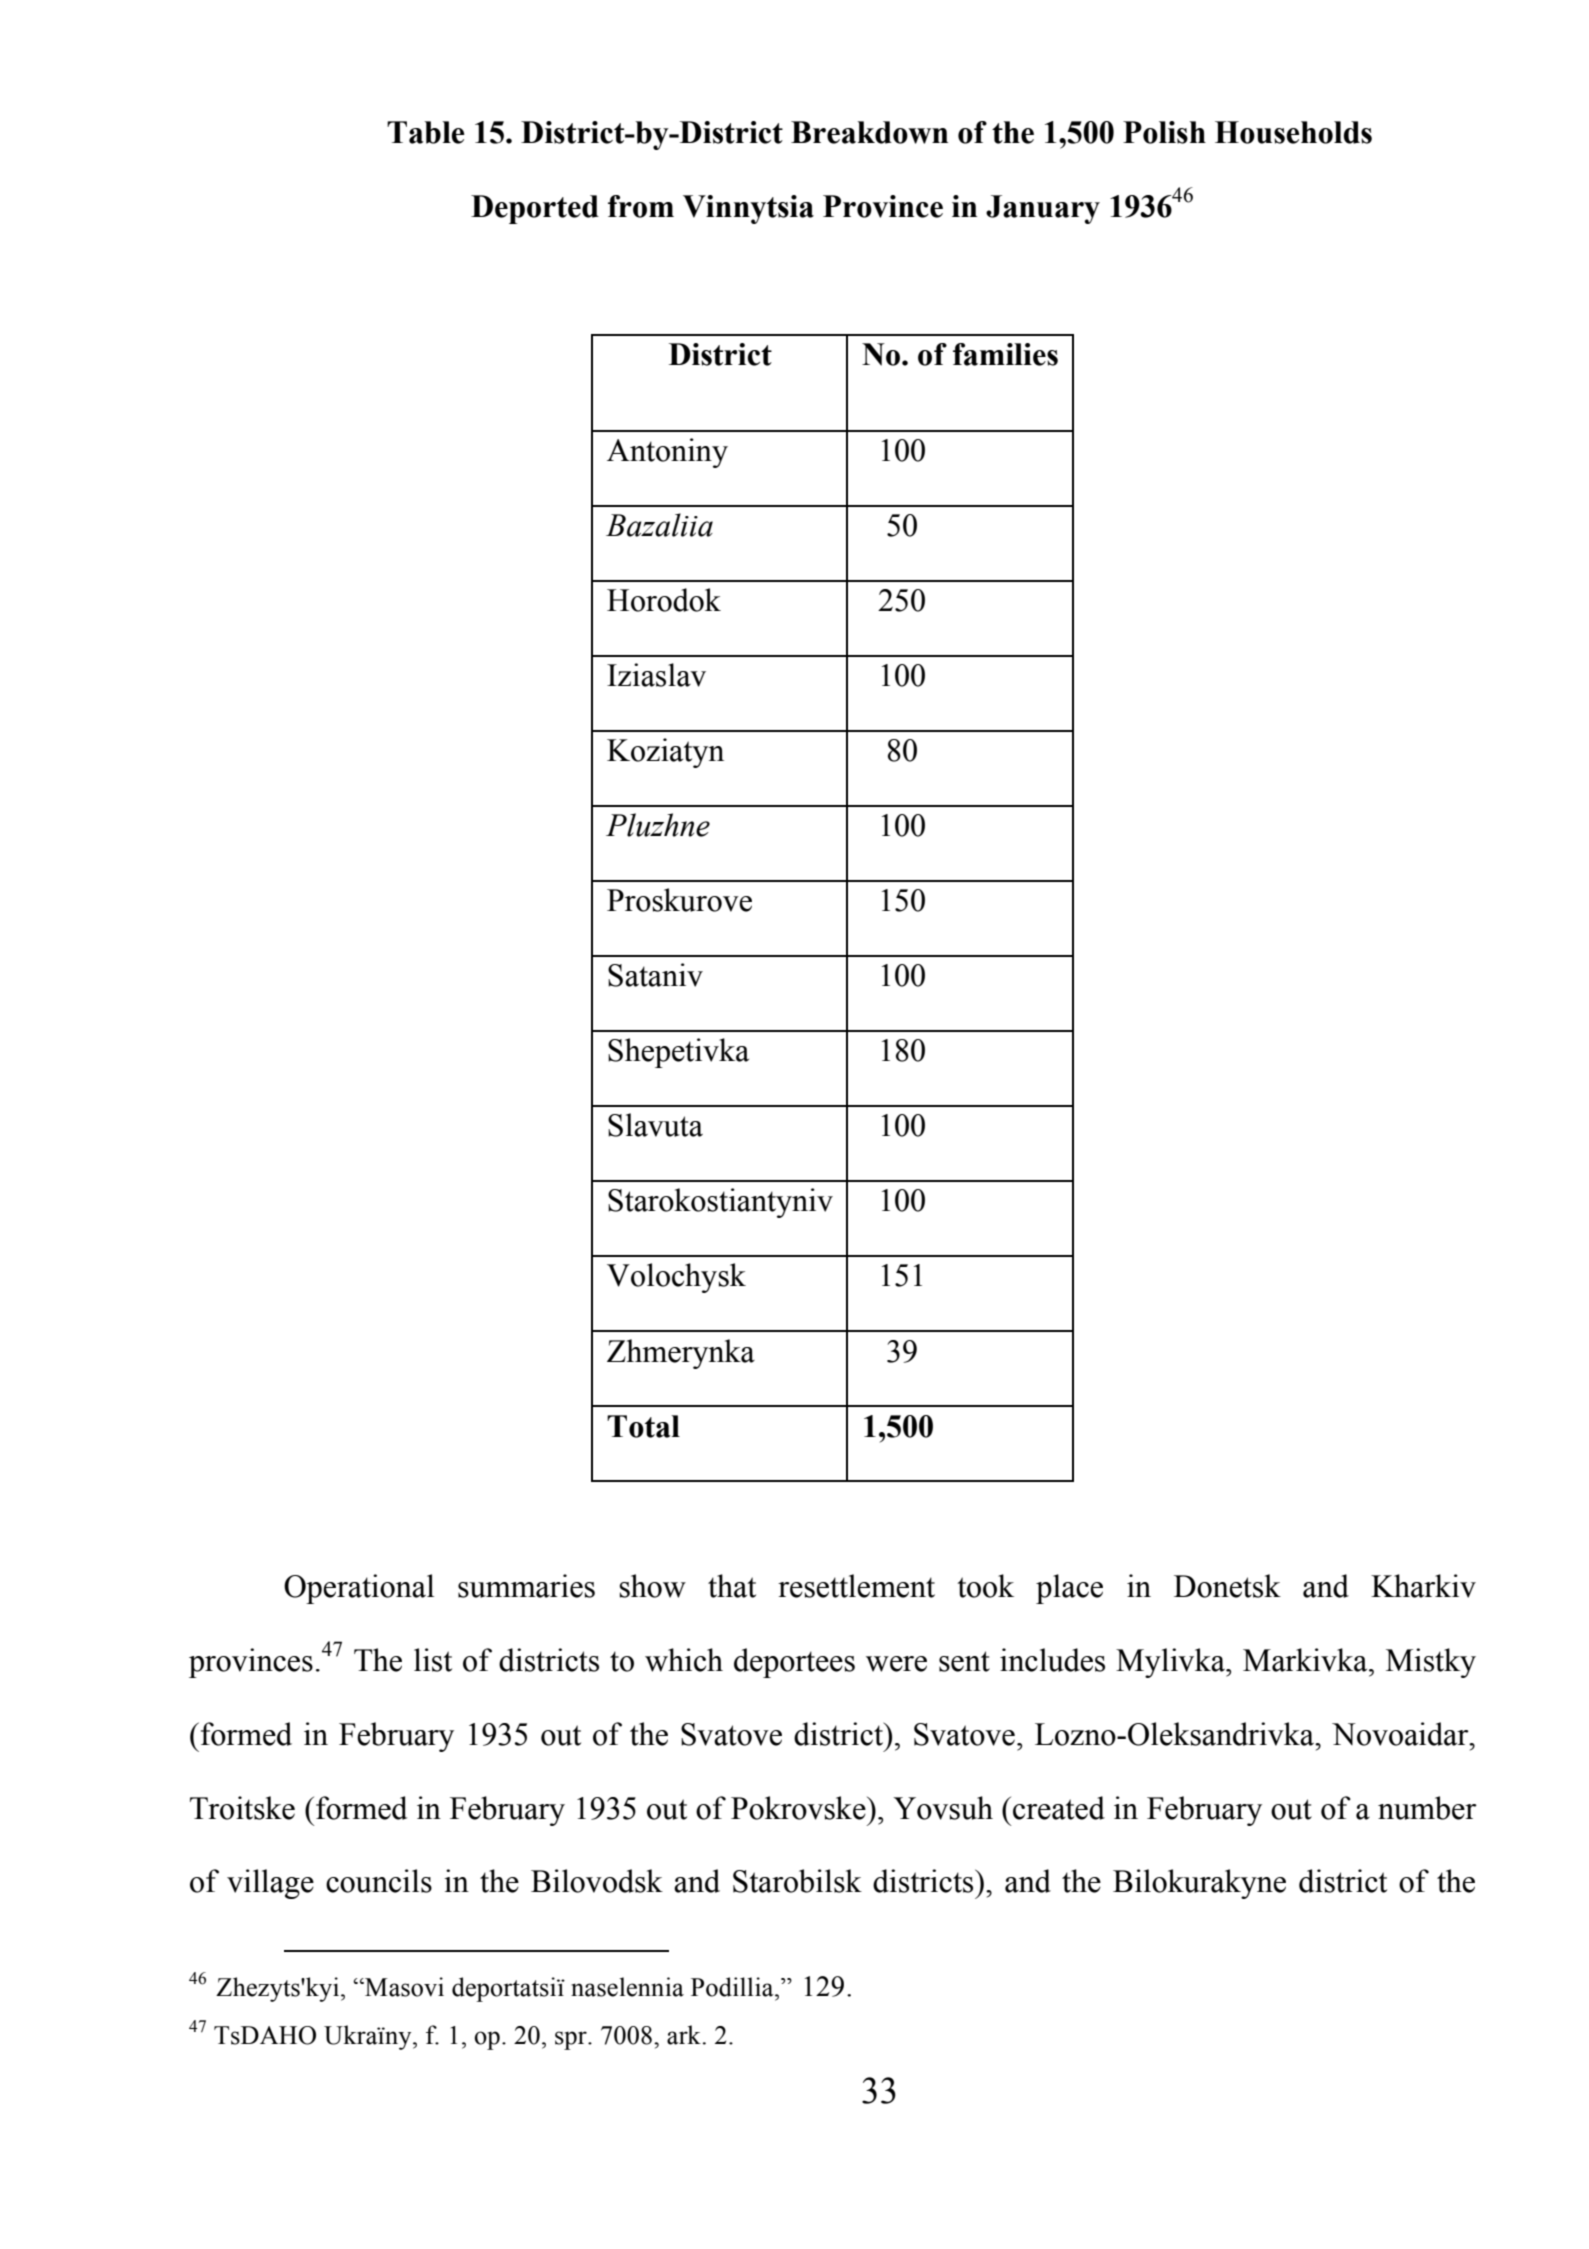  I want to click on councils, so click(379, 1881).
